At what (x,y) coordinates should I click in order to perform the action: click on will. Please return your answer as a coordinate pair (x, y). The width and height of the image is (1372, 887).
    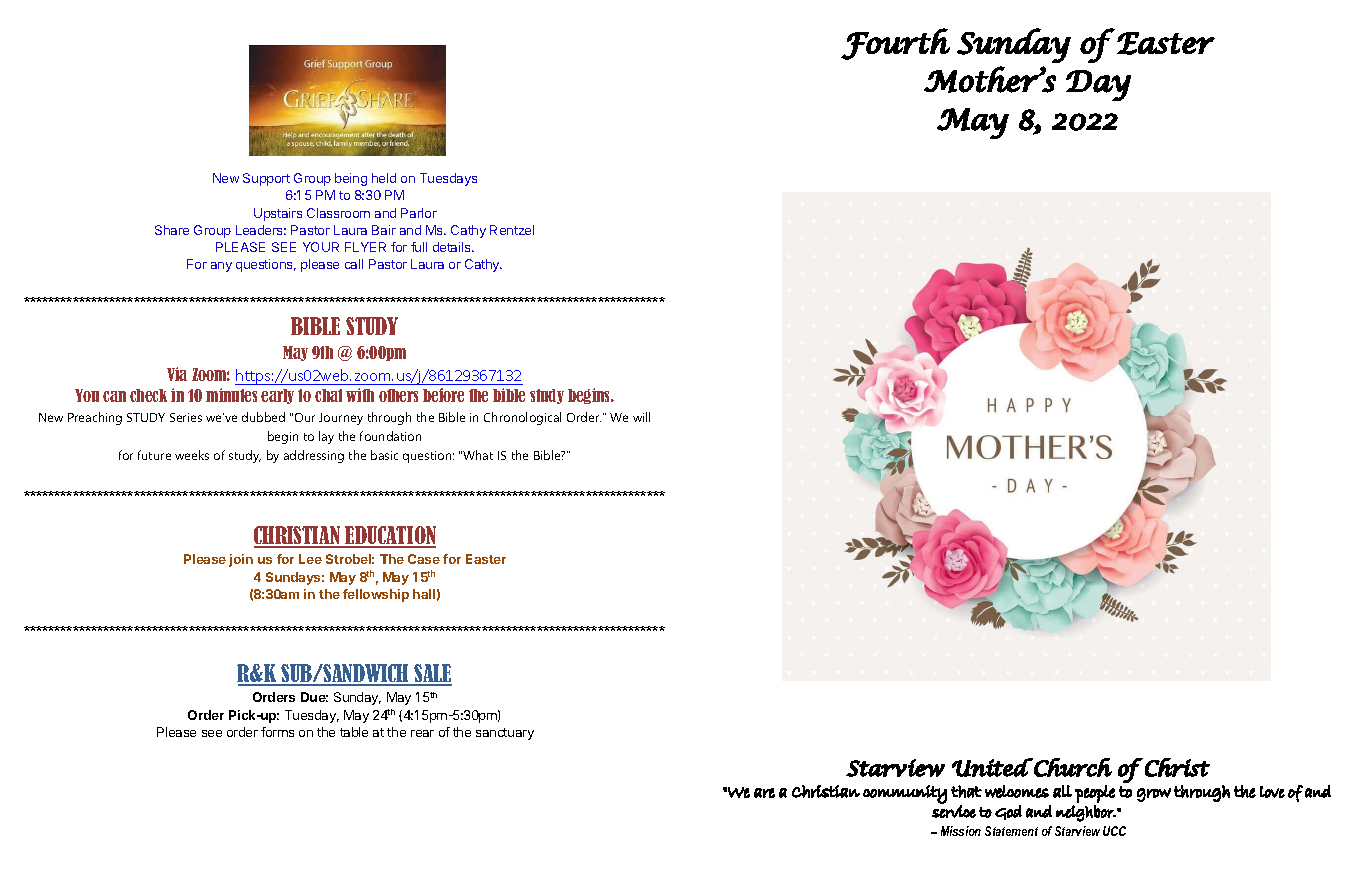
    Looking at the image, I should click on (641, 417).
